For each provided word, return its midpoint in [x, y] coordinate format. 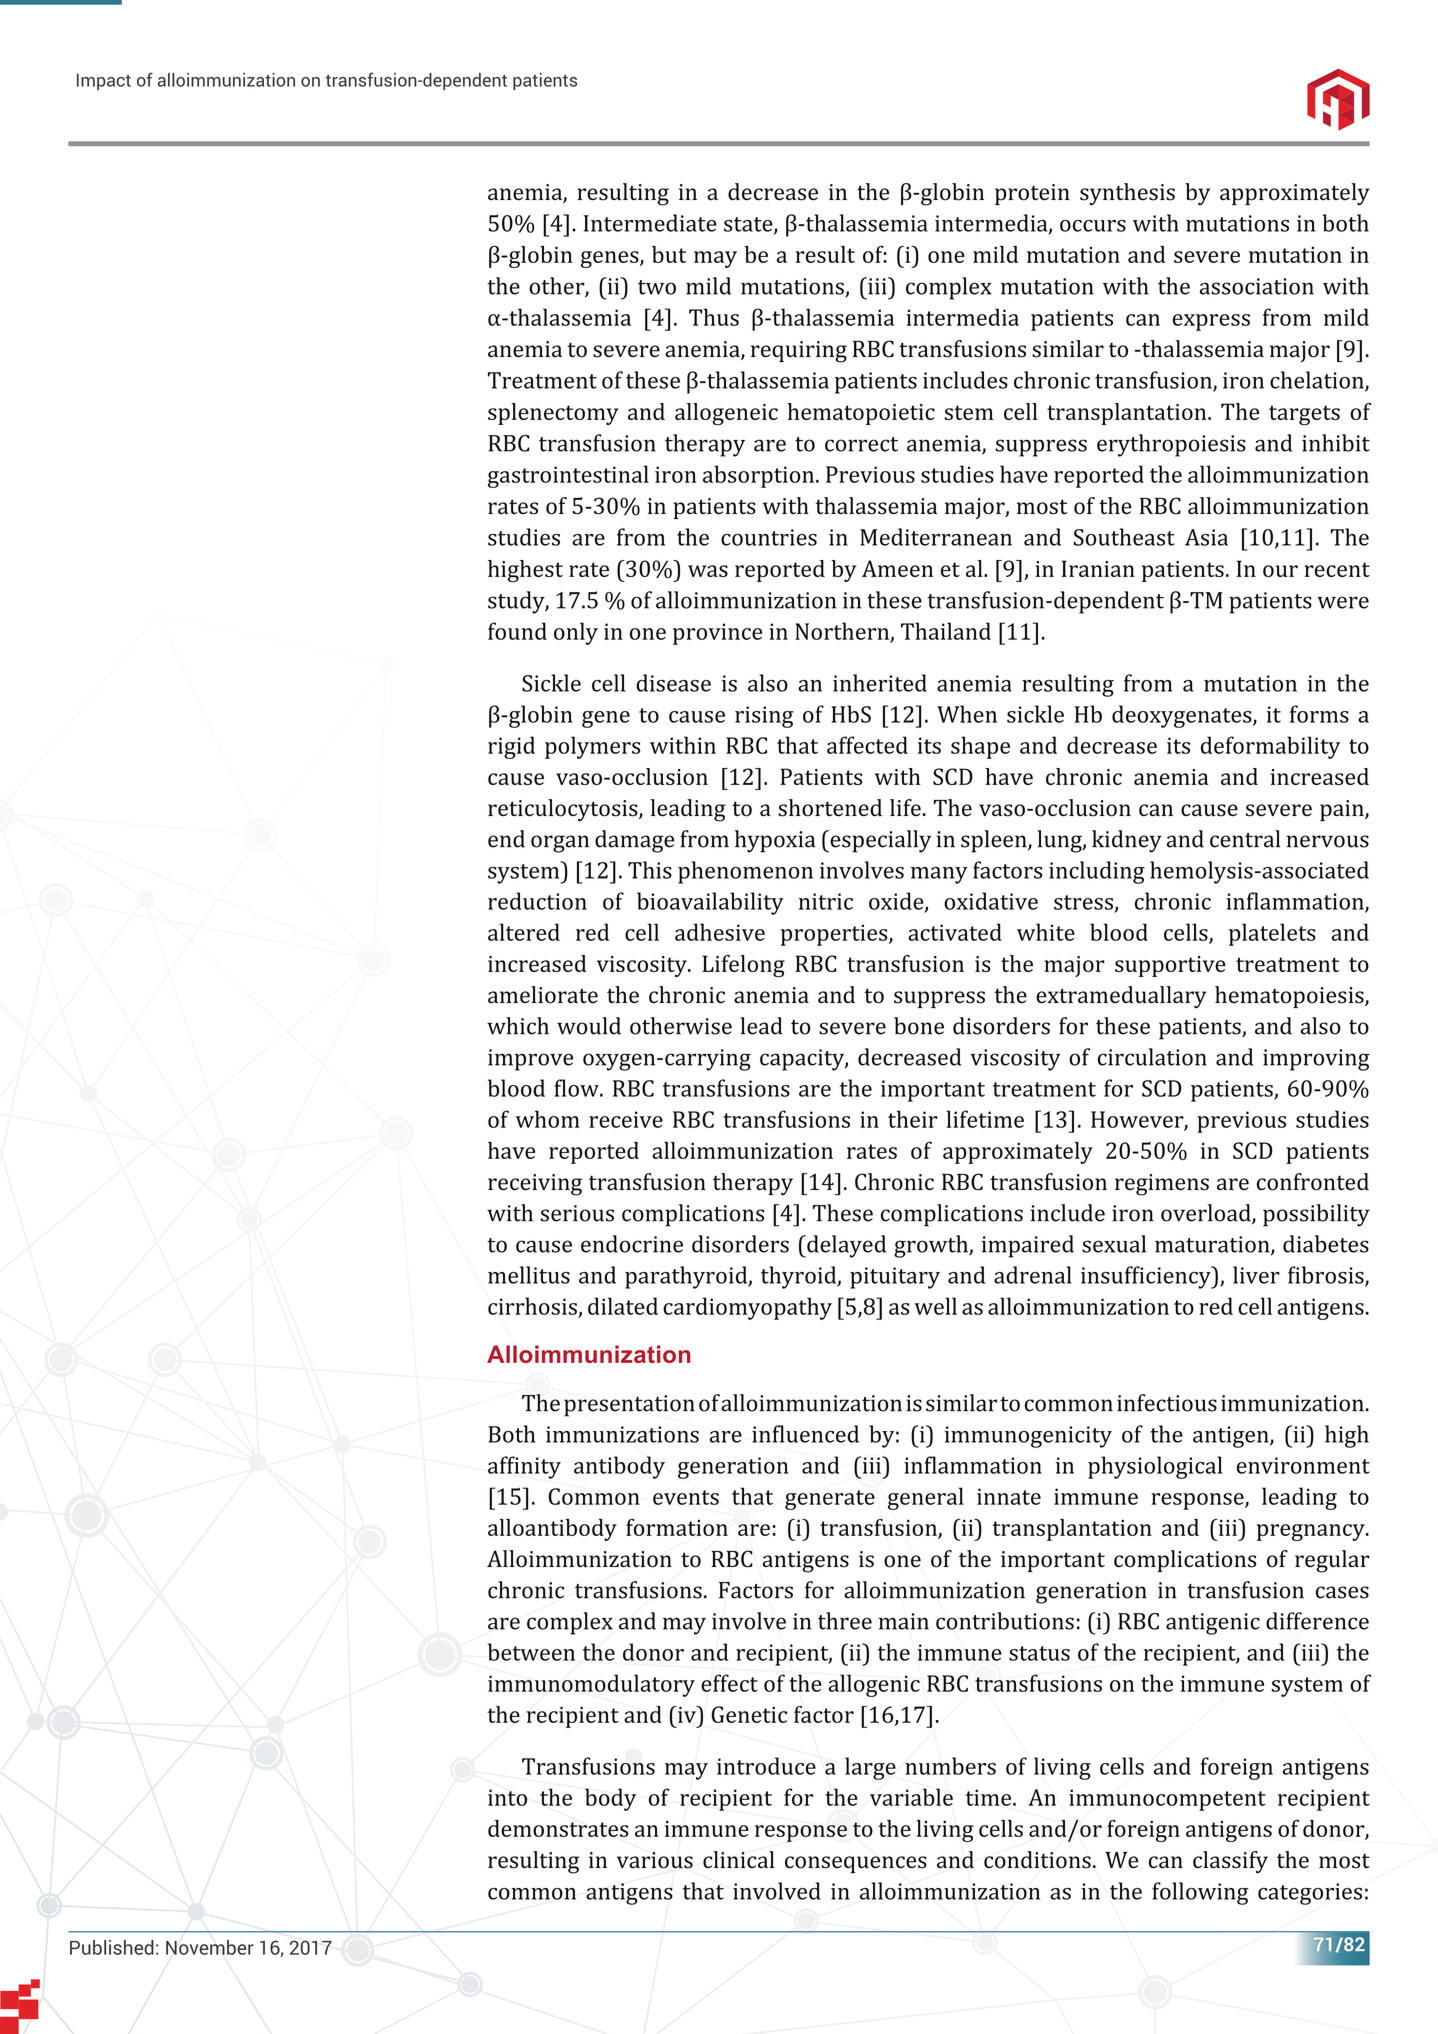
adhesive [720, 932]
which [518, 1026]
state [749, 225]
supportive [1170, 966]
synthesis [1127, 194]
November [210, 1947]
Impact [104, 81]
